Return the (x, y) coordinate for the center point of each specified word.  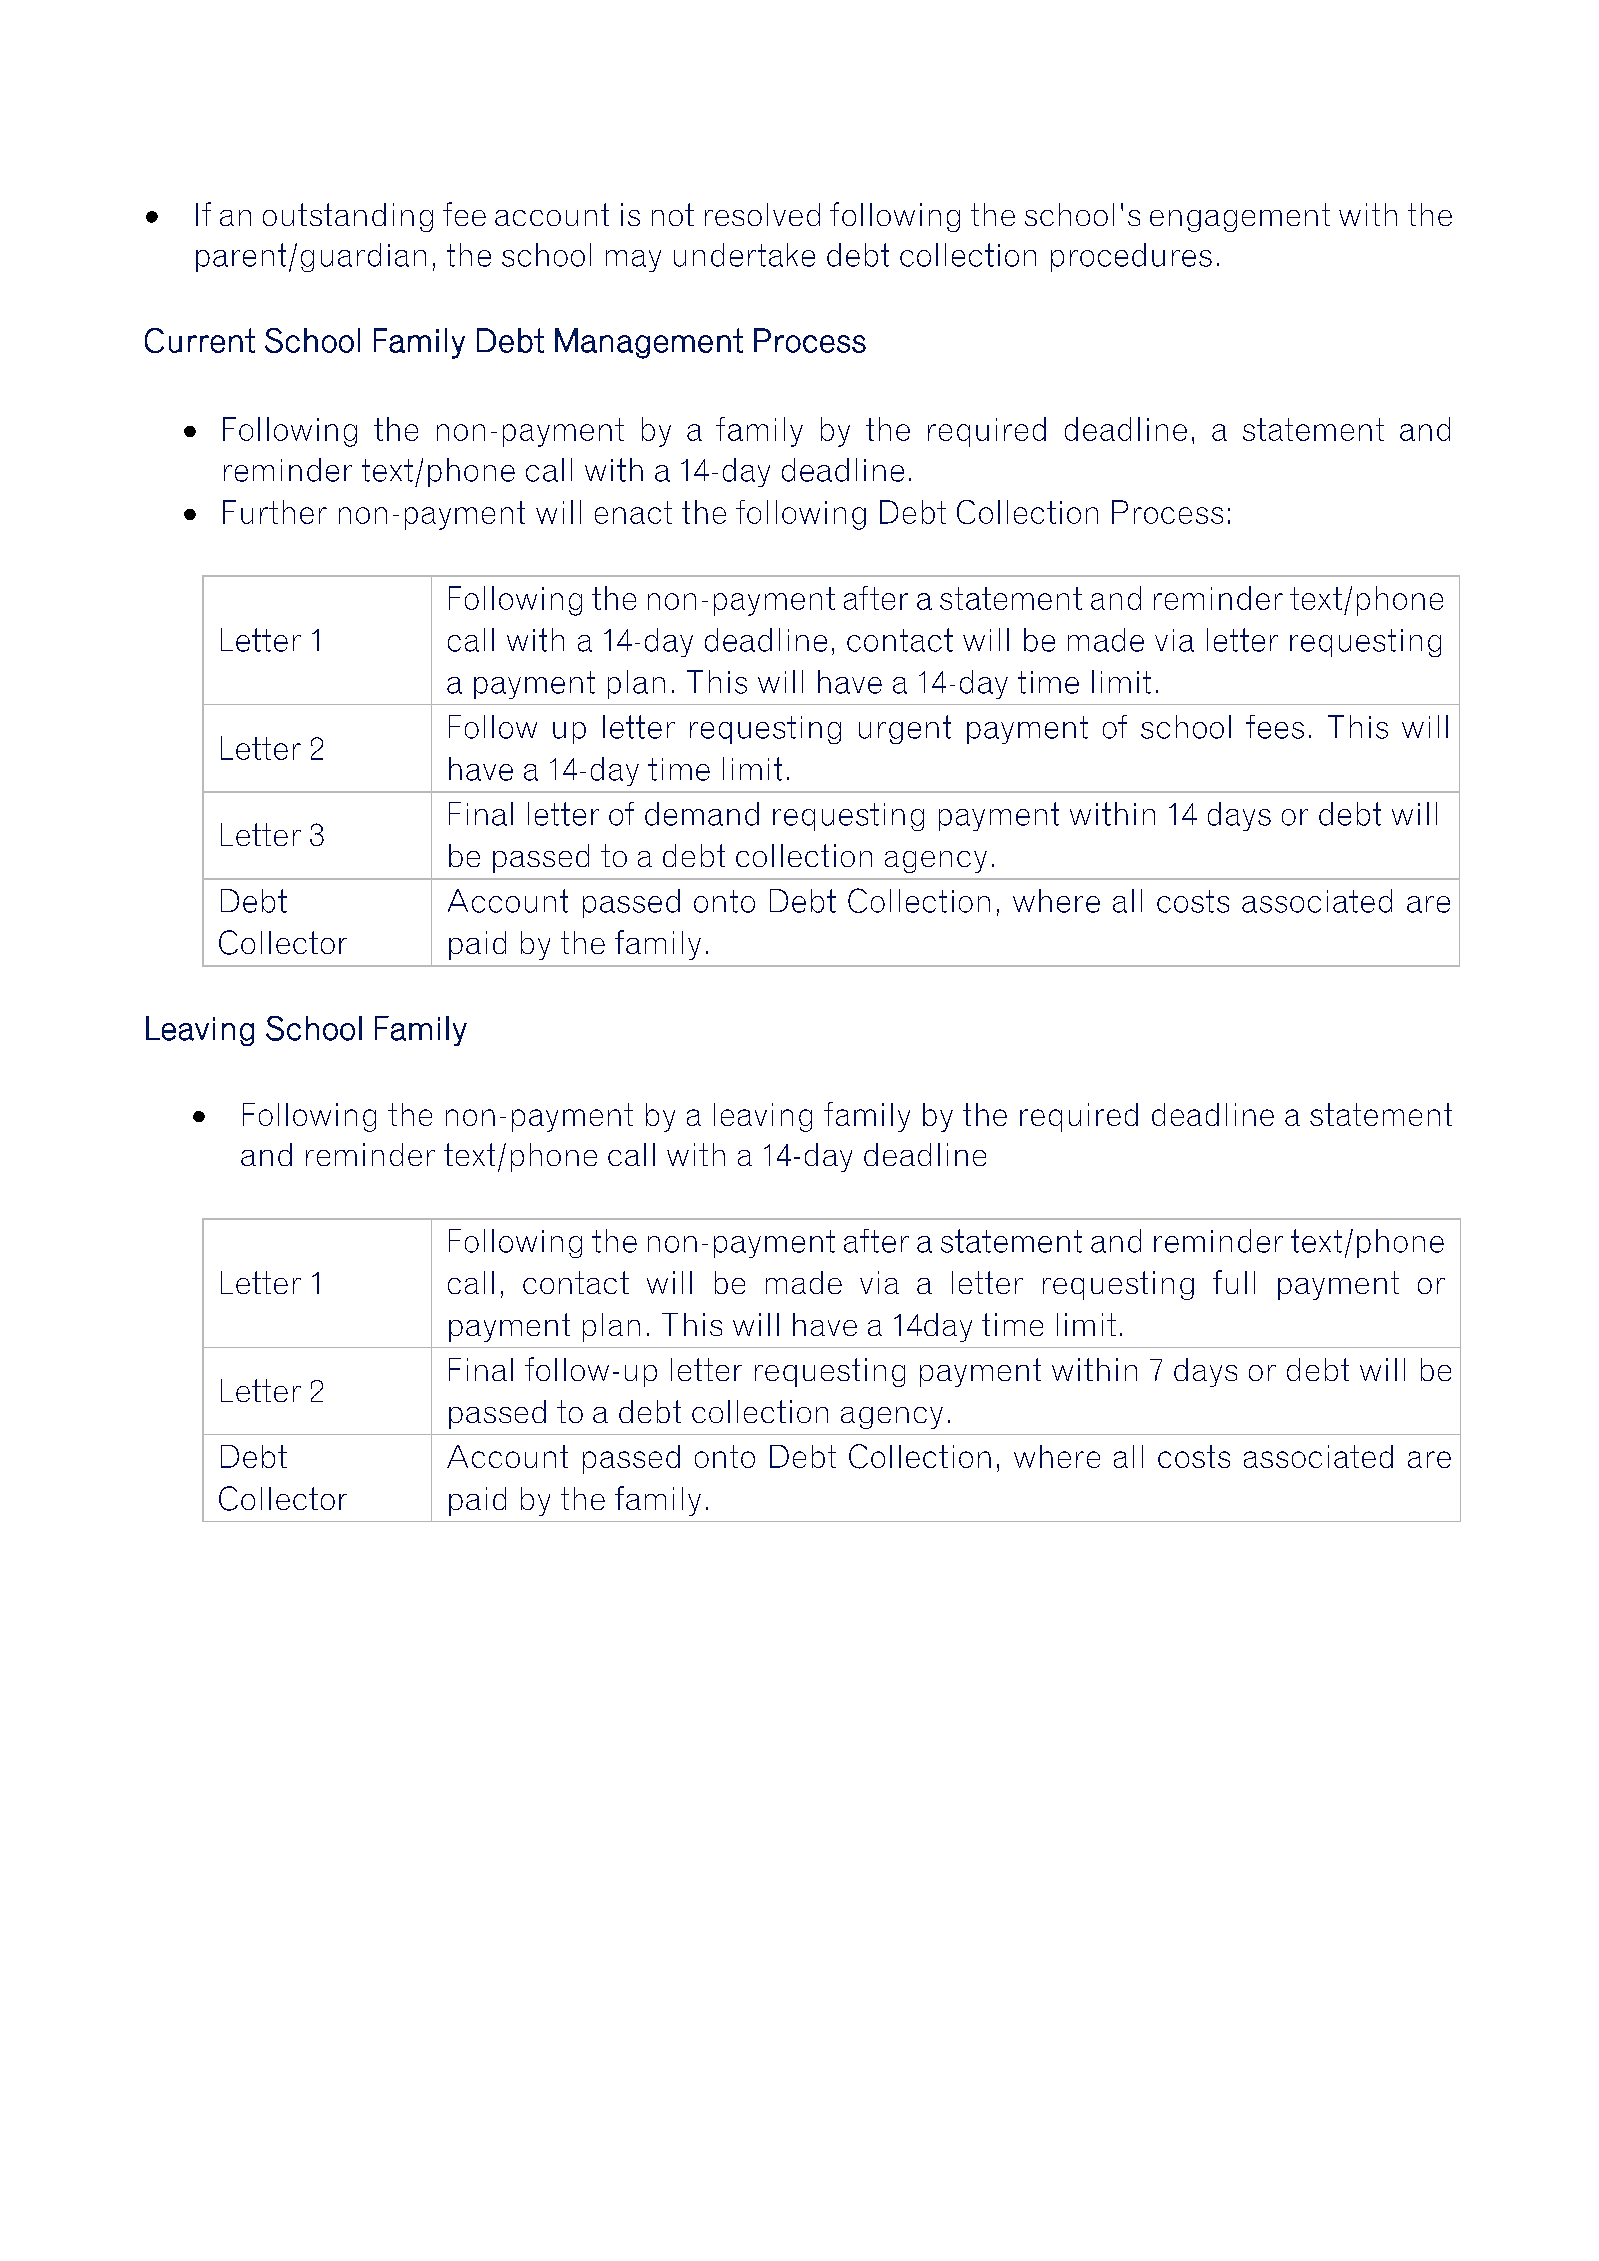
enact (633, 512)
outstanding (348, 217)
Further (275, 512)
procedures (1131, 257)
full (1234, 1282)
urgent (905, 729)
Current (200, 340)
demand (702, 814)
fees (1275, 727)
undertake (744, 255)
